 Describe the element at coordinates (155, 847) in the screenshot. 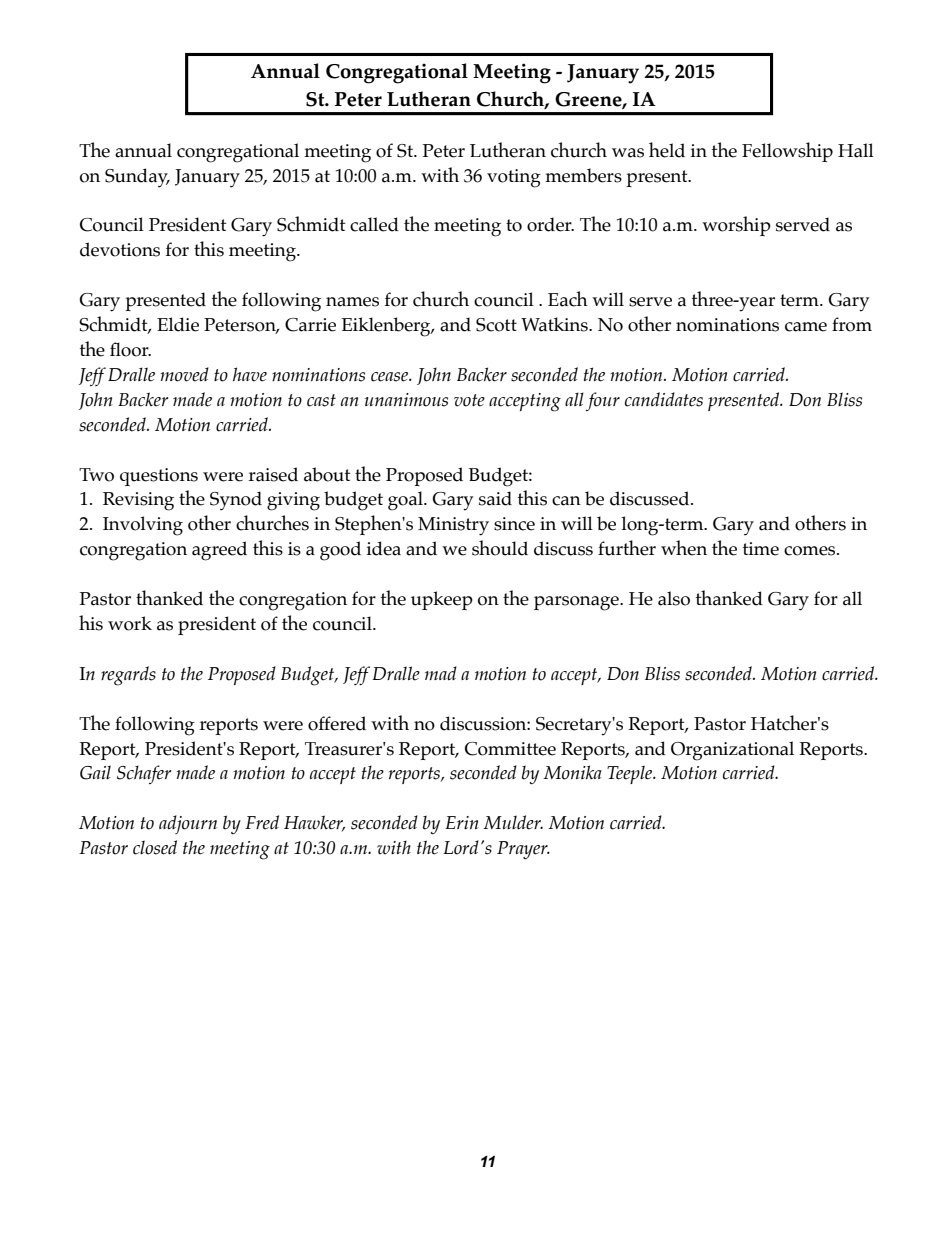

I see `closed` at that location.
